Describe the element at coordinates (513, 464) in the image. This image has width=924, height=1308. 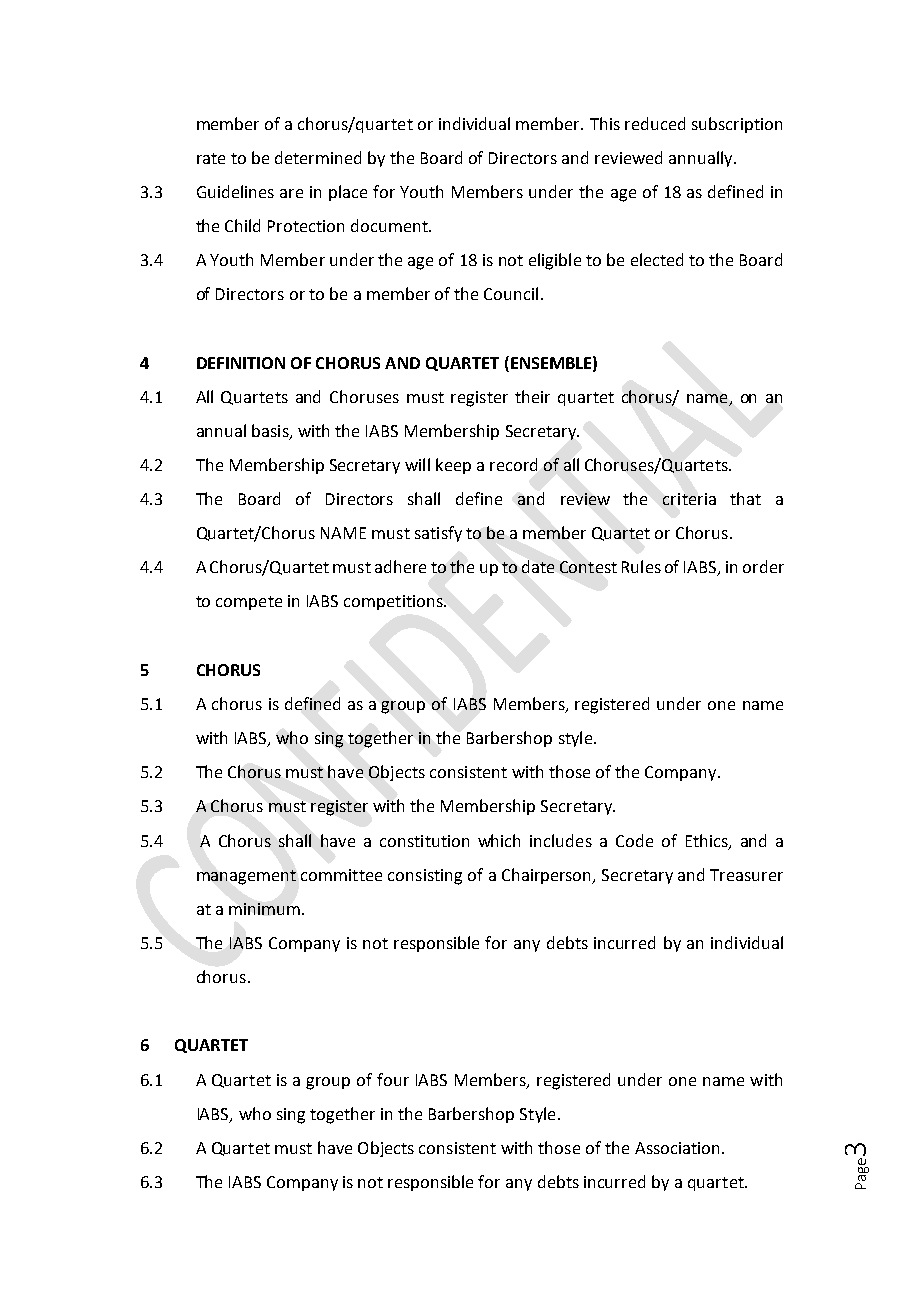
I see `record` at that location.
